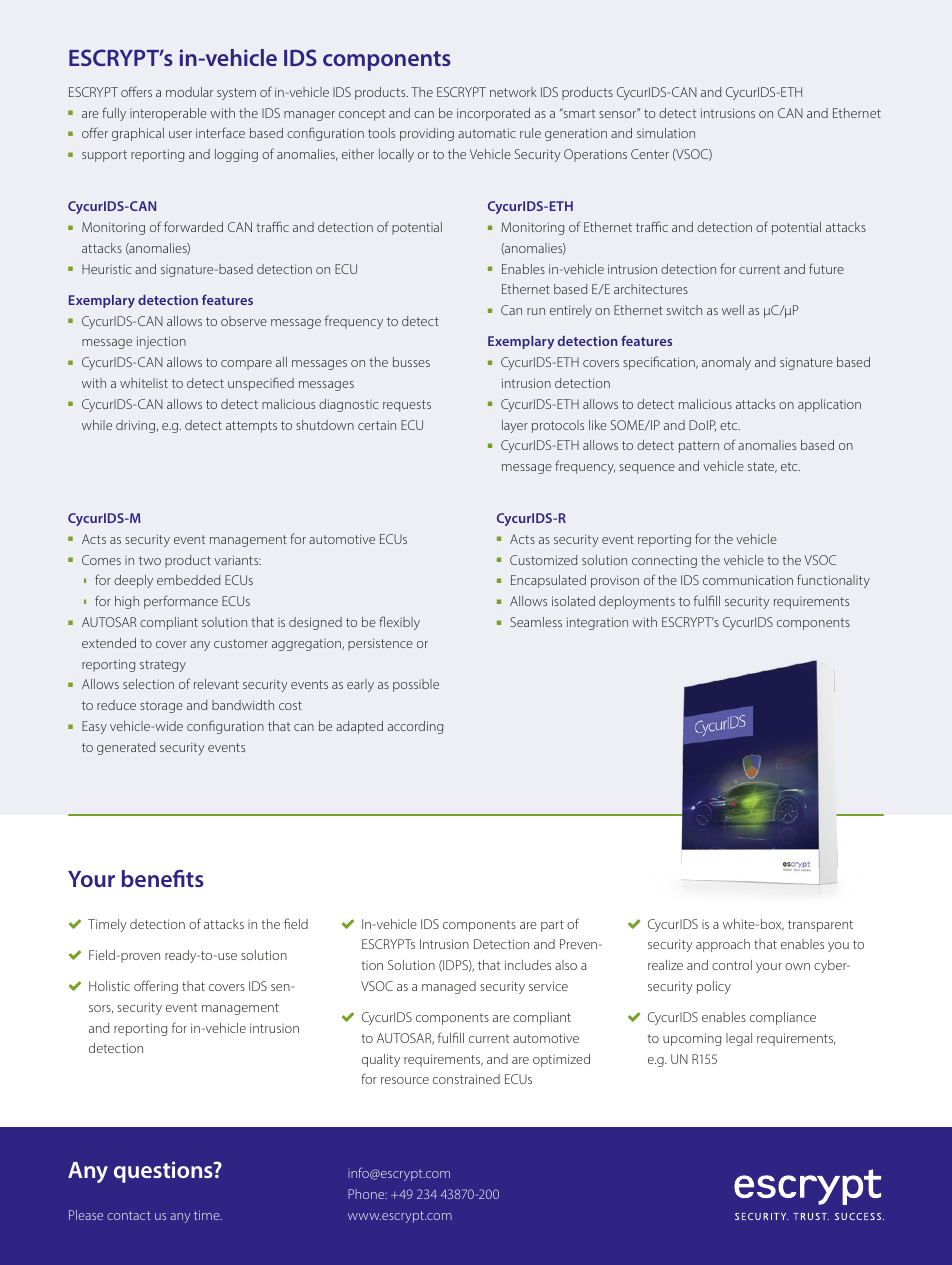 The height and width of the screenshot is (1265, 952). I want to click on possible, so click(416, 685).
